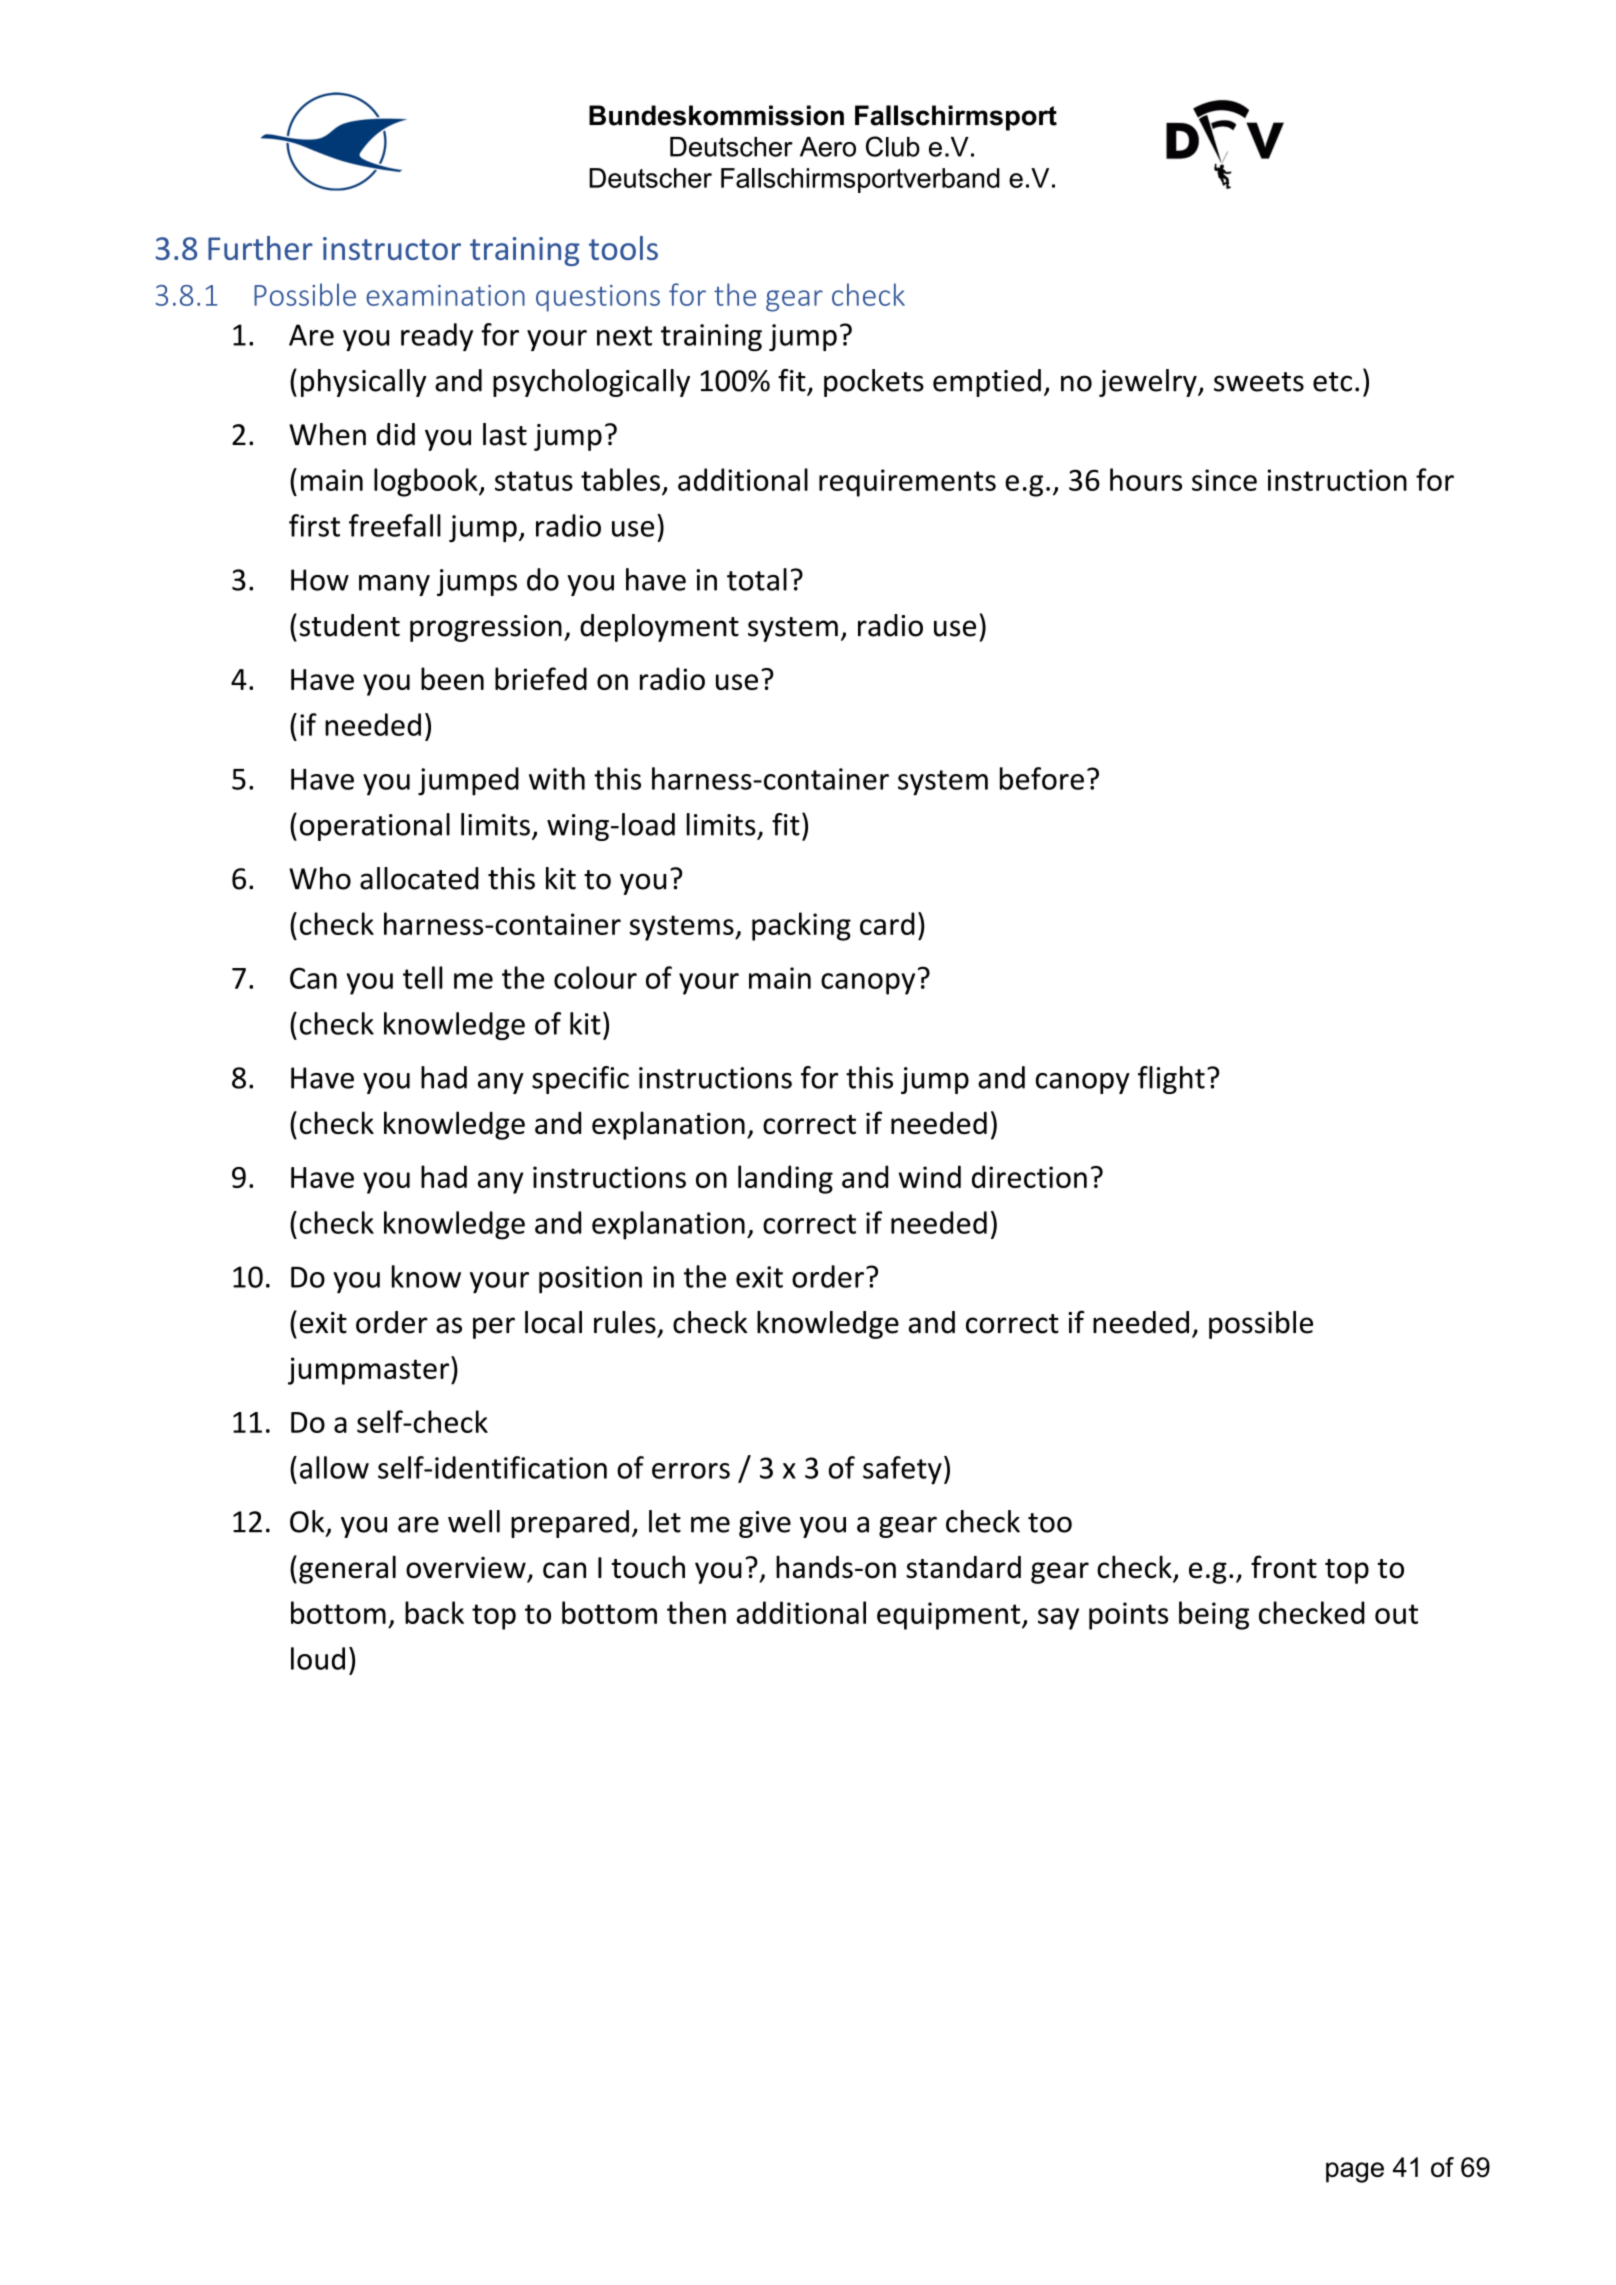 Image resolution: width=1616 pixels, height=2285 pixels. I want to click on front, so click(1284, 1567).
